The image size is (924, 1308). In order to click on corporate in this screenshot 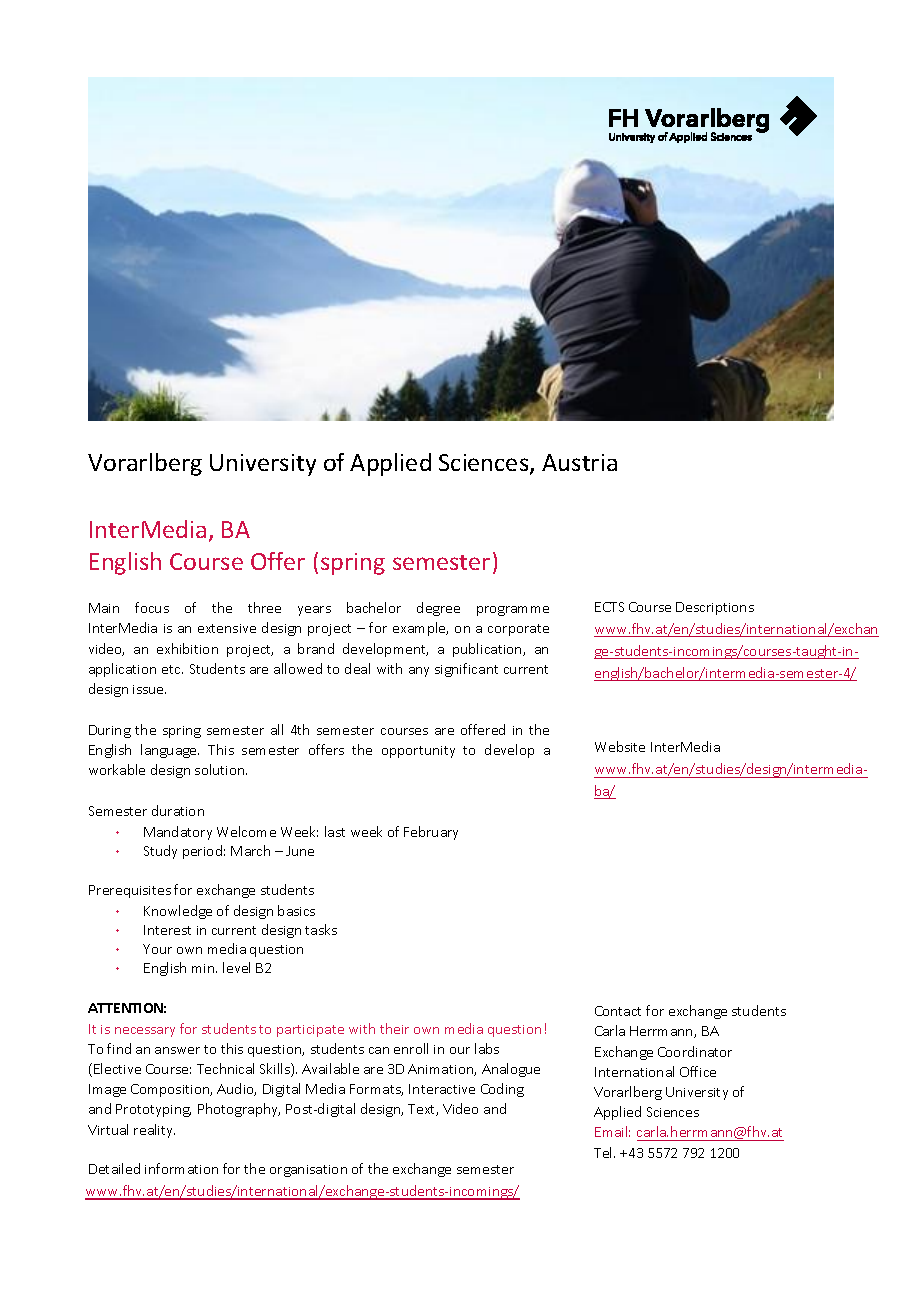, I will do `click(518, 630)`.
